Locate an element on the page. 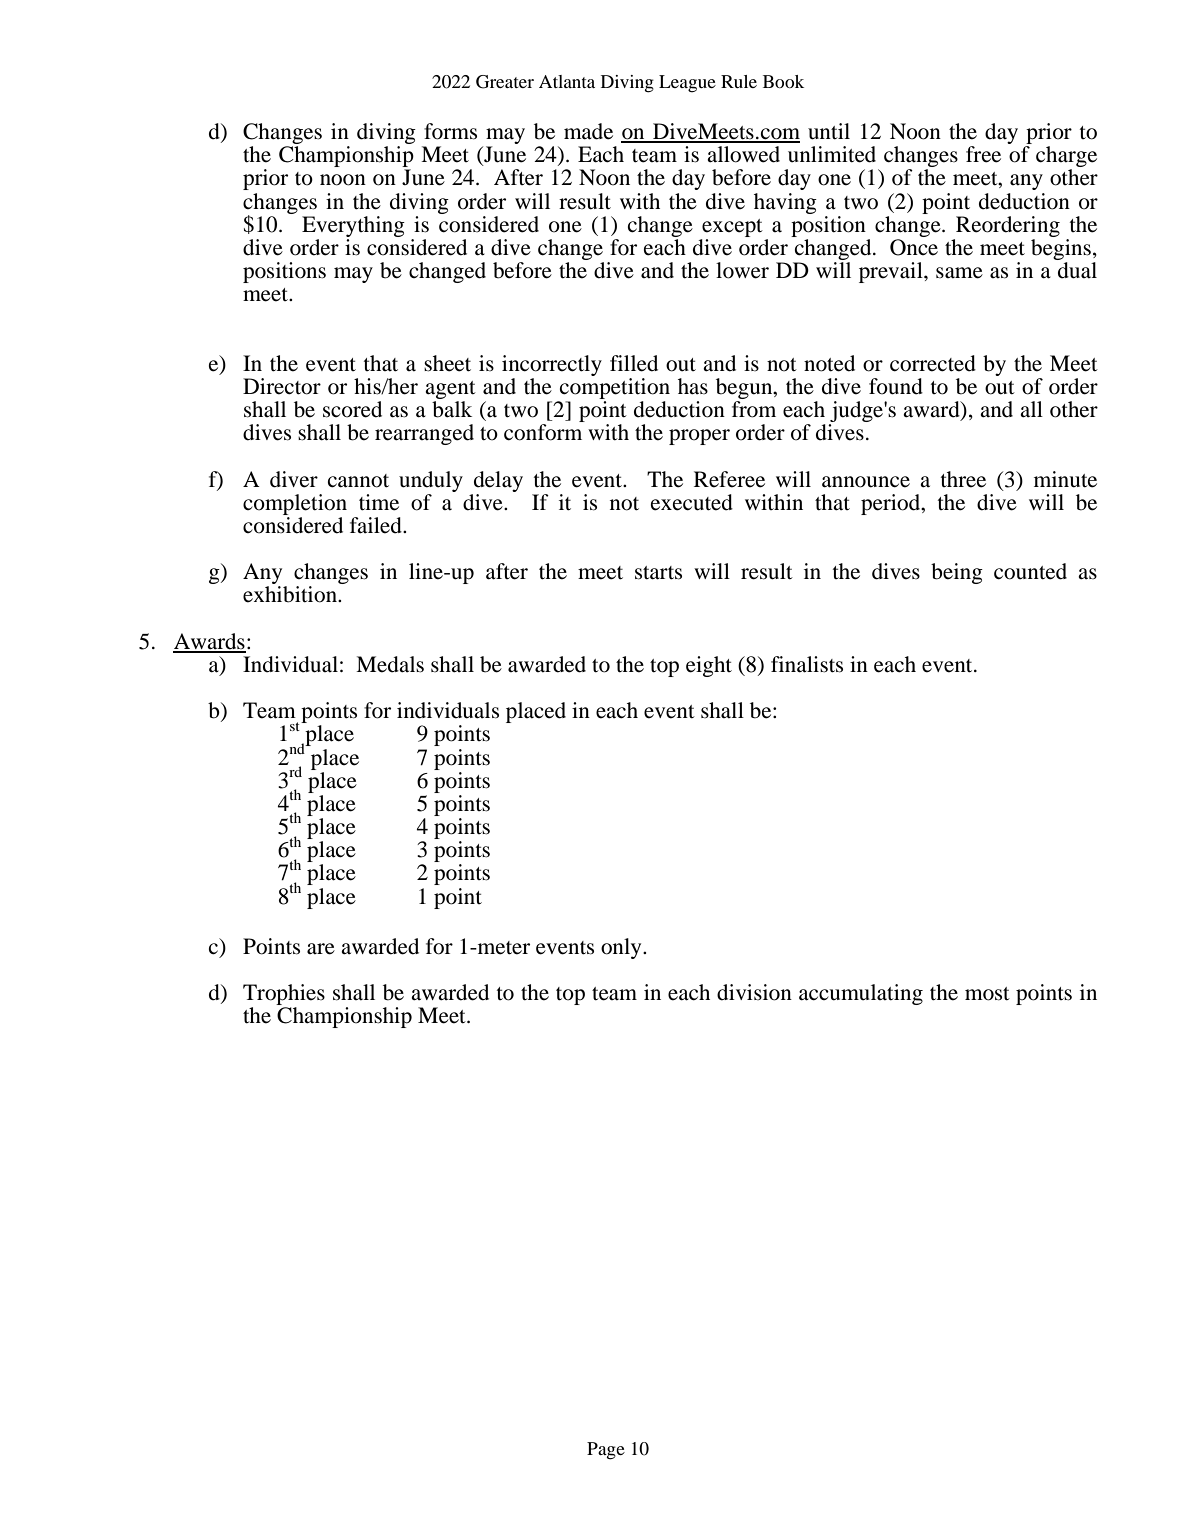 Image resolution: width=1181 pixels, height=1529 pixels. eight is located at coordinates (709, 666).
